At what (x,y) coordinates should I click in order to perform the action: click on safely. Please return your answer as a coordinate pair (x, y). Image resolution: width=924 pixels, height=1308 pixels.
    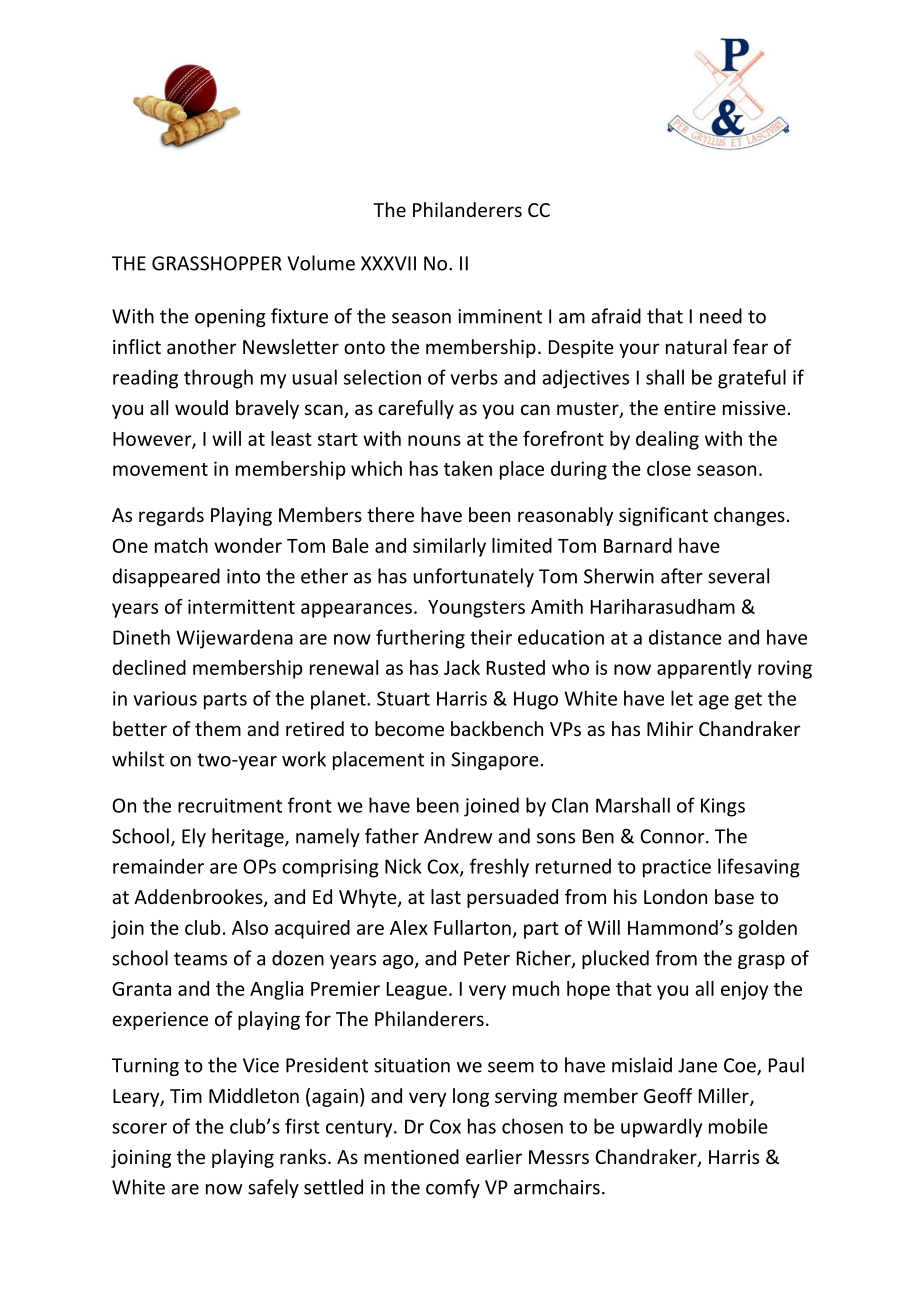
    Looking at the image, I should click on (273, 1188).
